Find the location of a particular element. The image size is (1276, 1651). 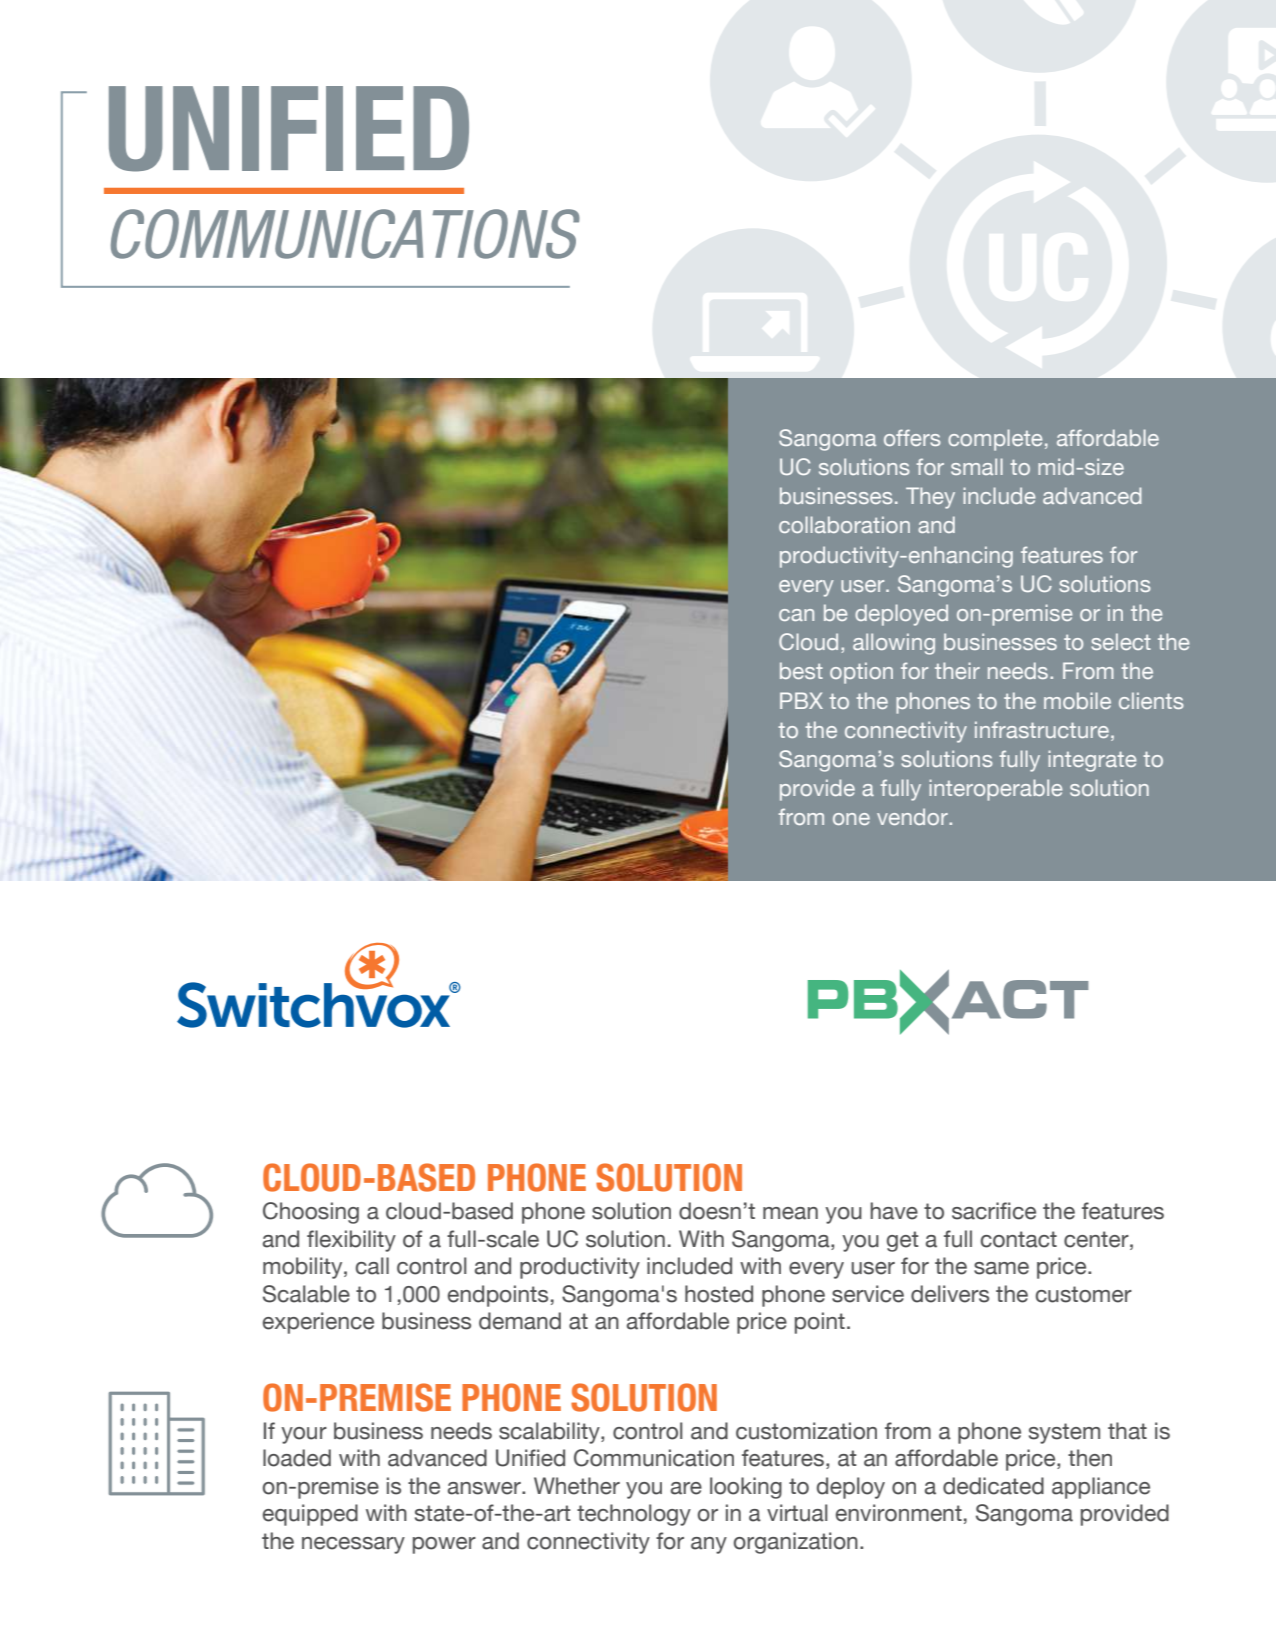

offers is located at coordinates (912, 437).
